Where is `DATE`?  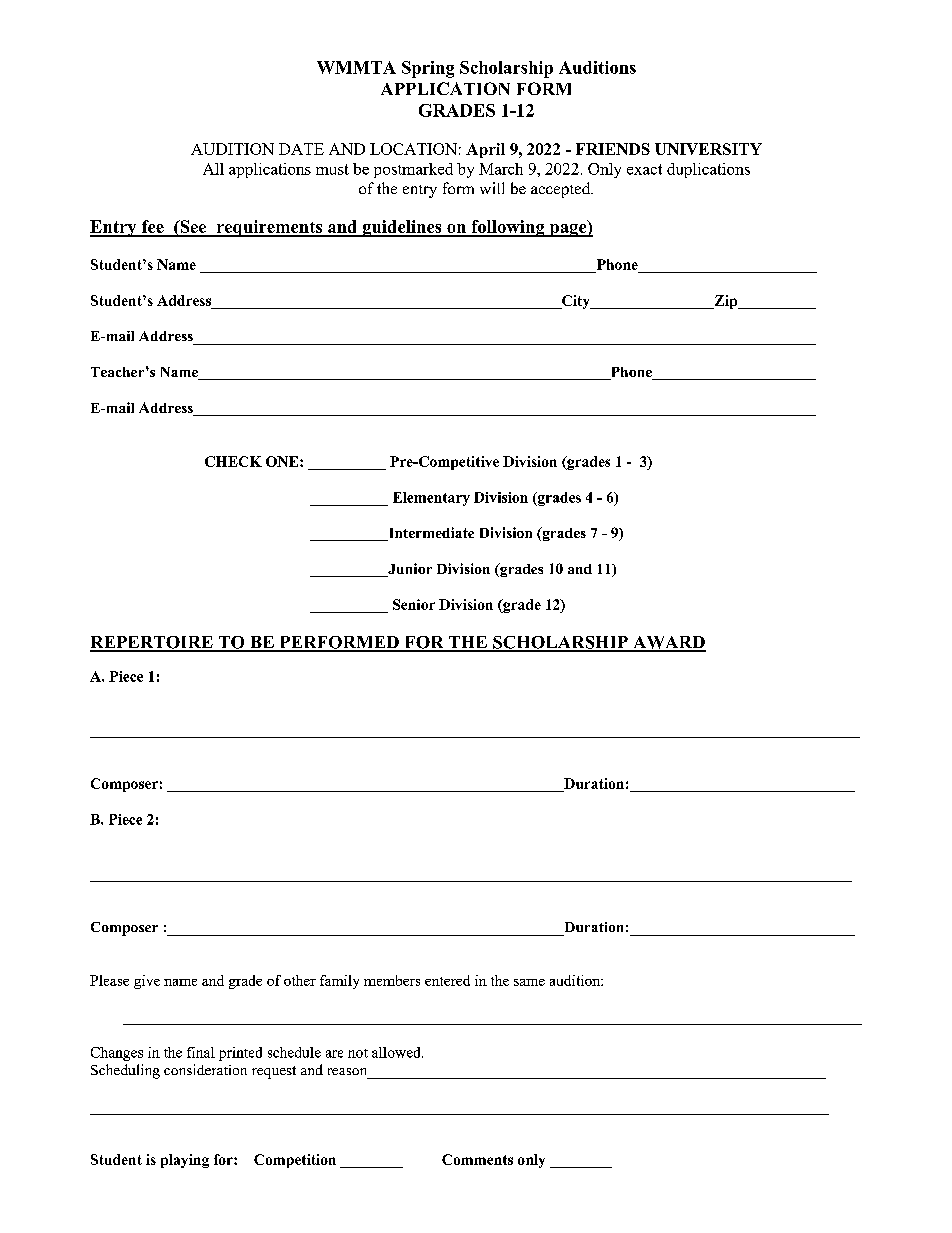 DATE is located at coordinates (301, 149).
